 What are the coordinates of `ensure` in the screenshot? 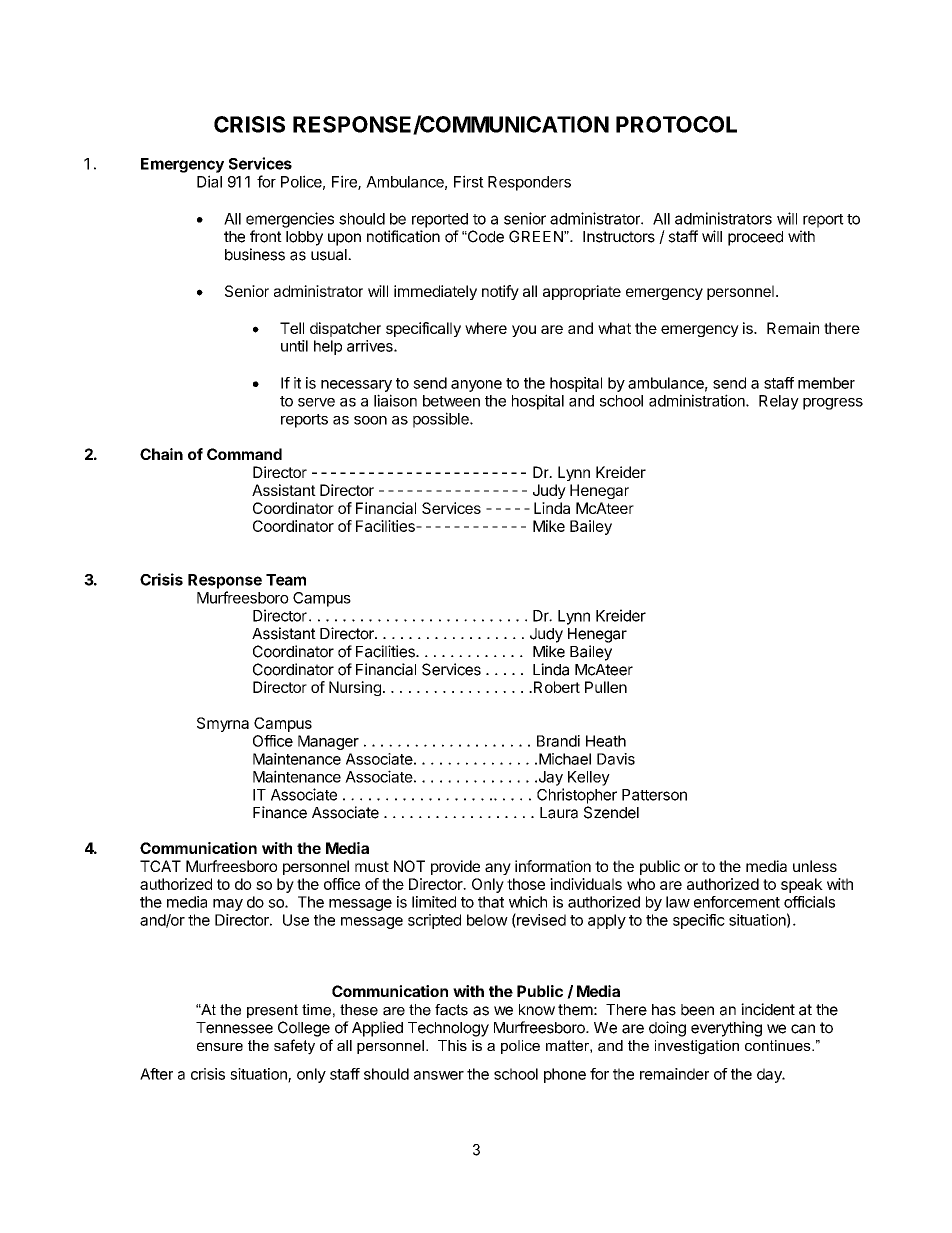 It's located at (220, 1046).
